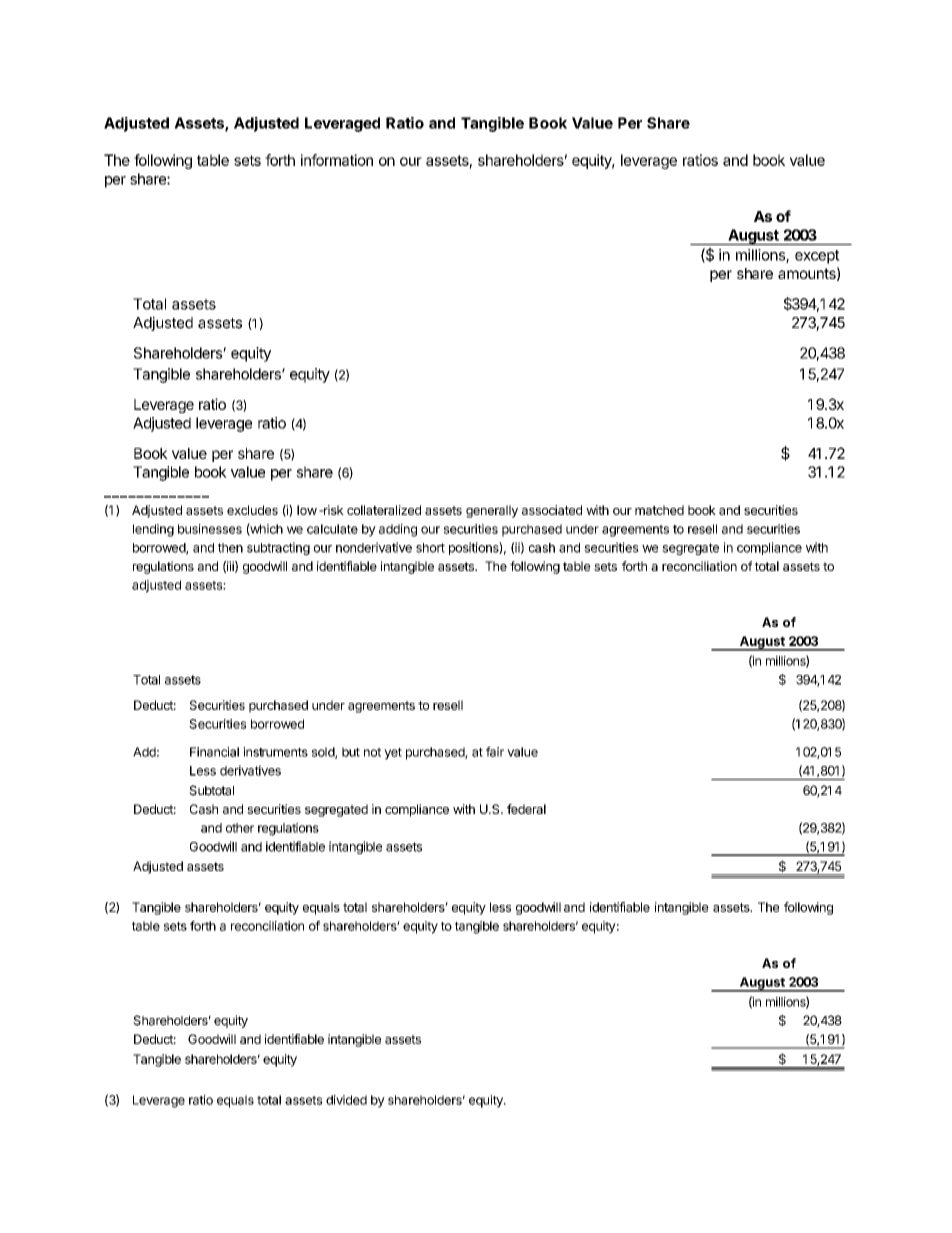 The height and width of the screenshot is (1233, 952). I want to click on matched, so click(659, 510).
